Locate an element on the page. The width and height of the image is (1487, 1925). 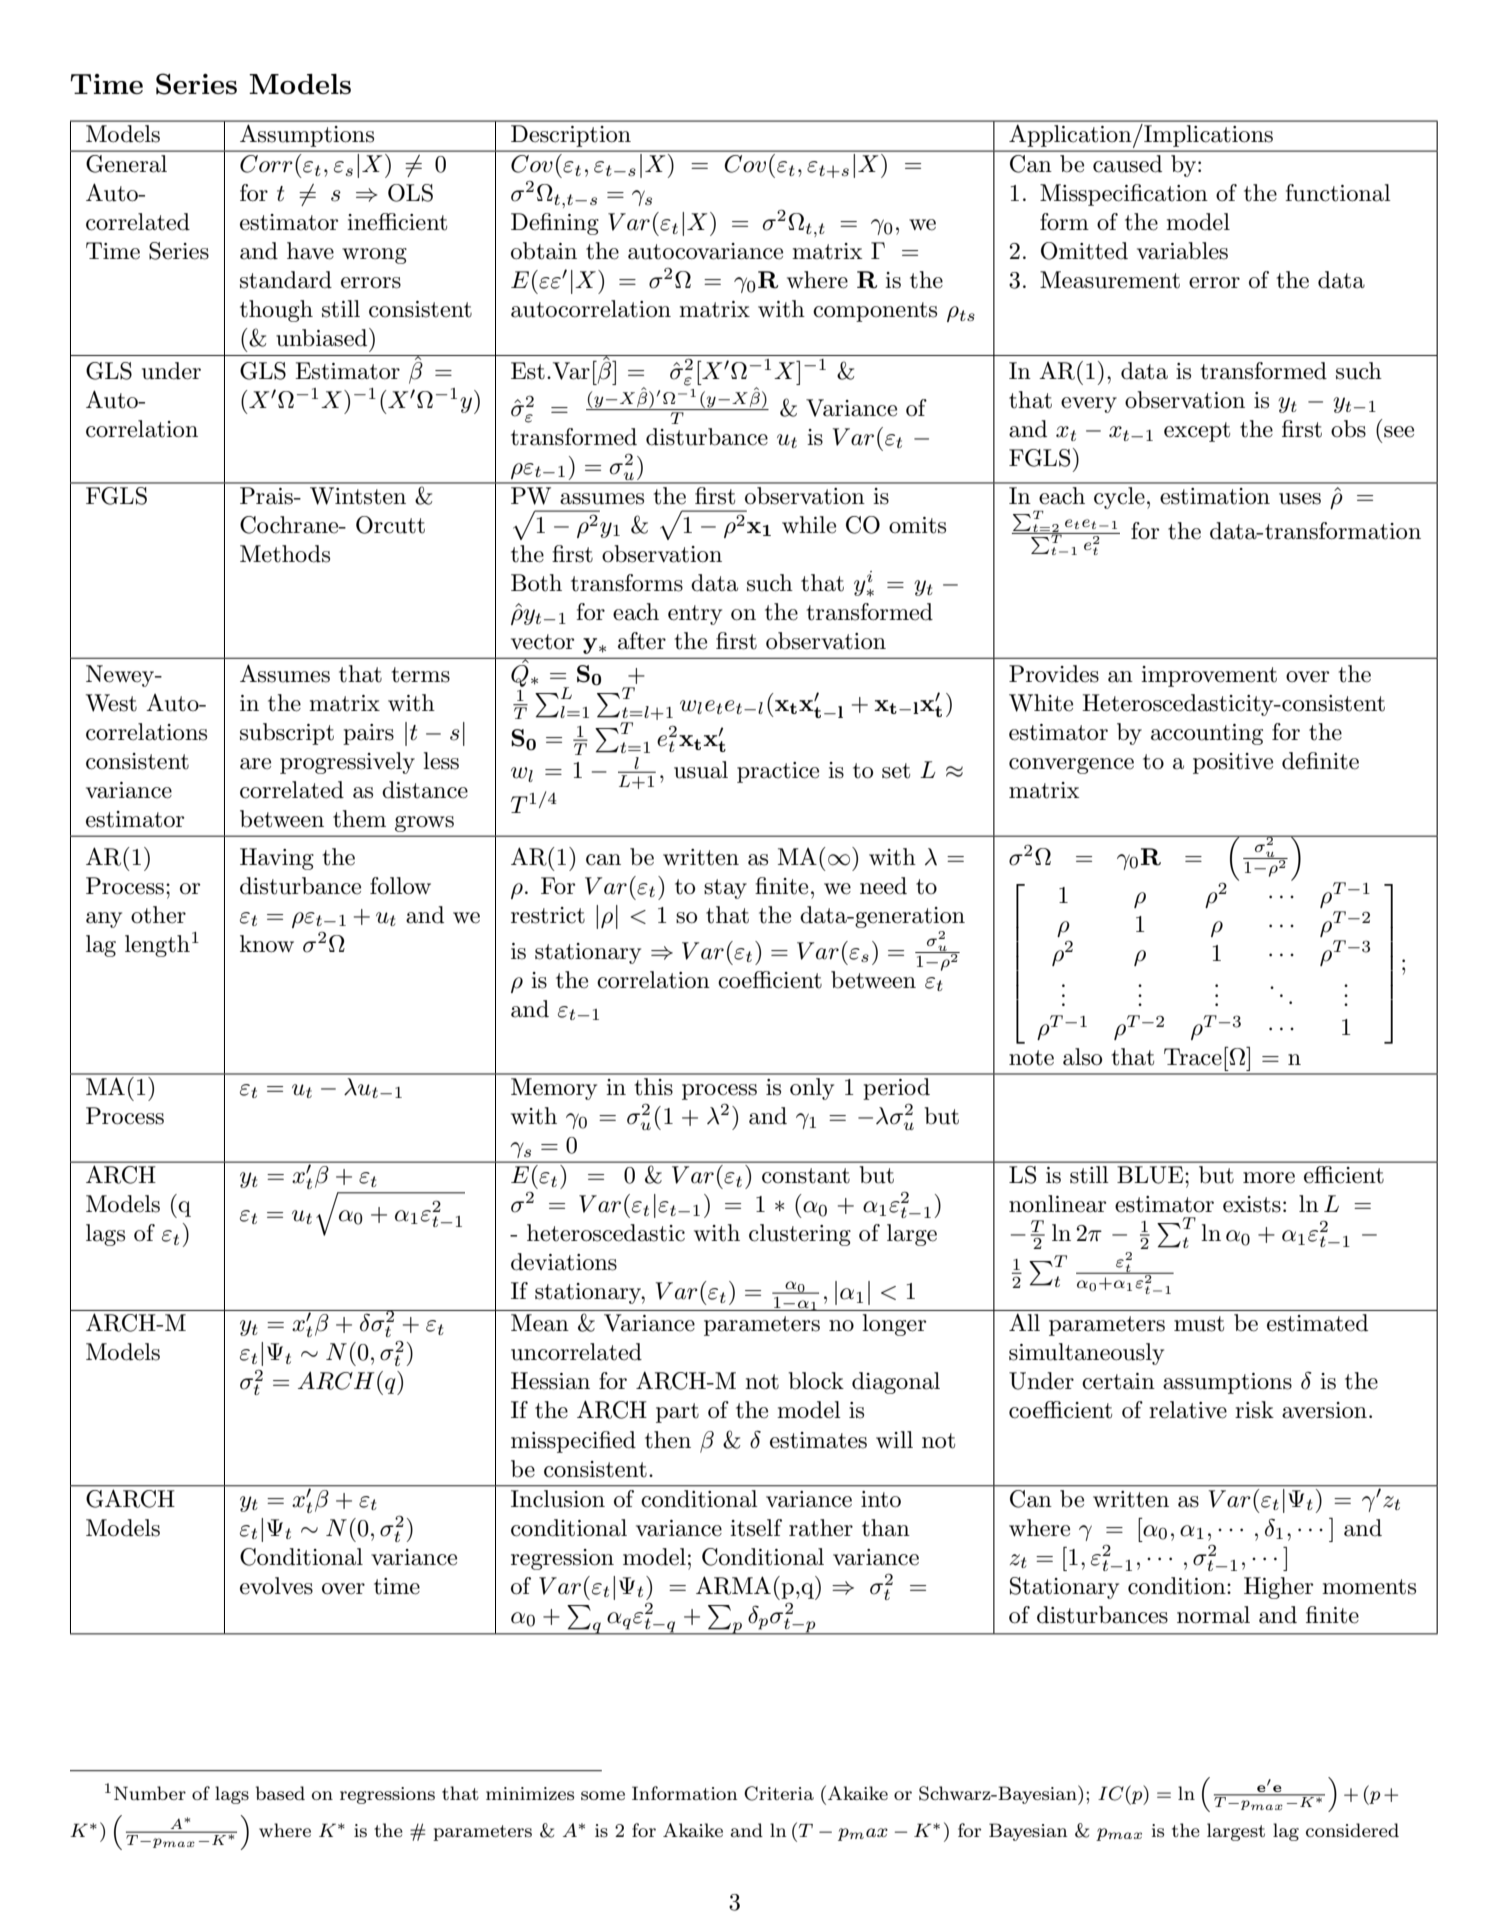
improvement is located at coordinates (1209, 676).
